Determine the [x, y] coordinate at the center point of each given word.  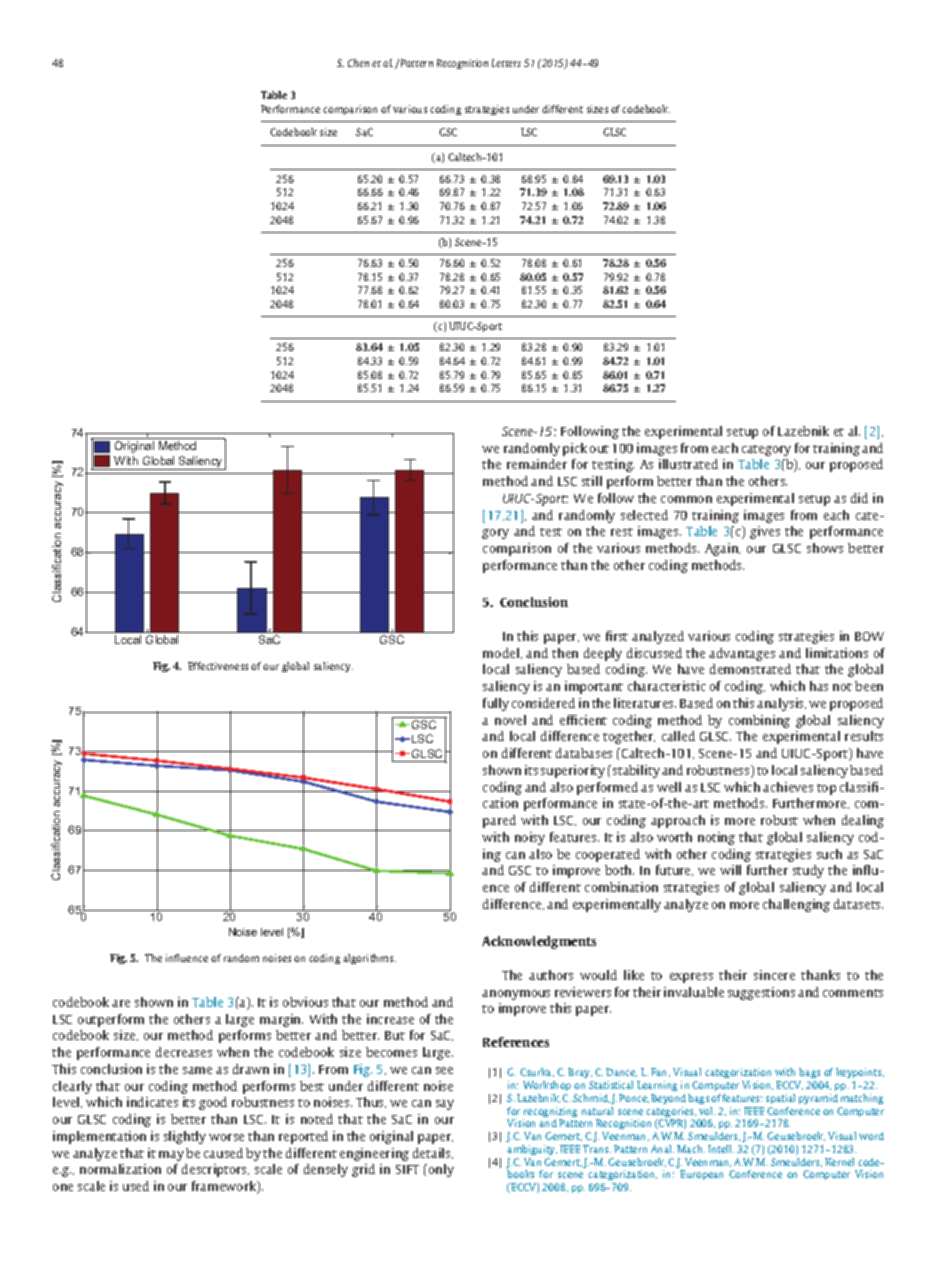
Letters [506, 63]
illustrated [688, 464]
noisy [530, 838]
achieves [788, 787]
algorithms [369, 959]
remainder [537, 464]
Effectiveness [218, 666]
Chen [358, 63]
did [859, 498]
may [171, 1156]
